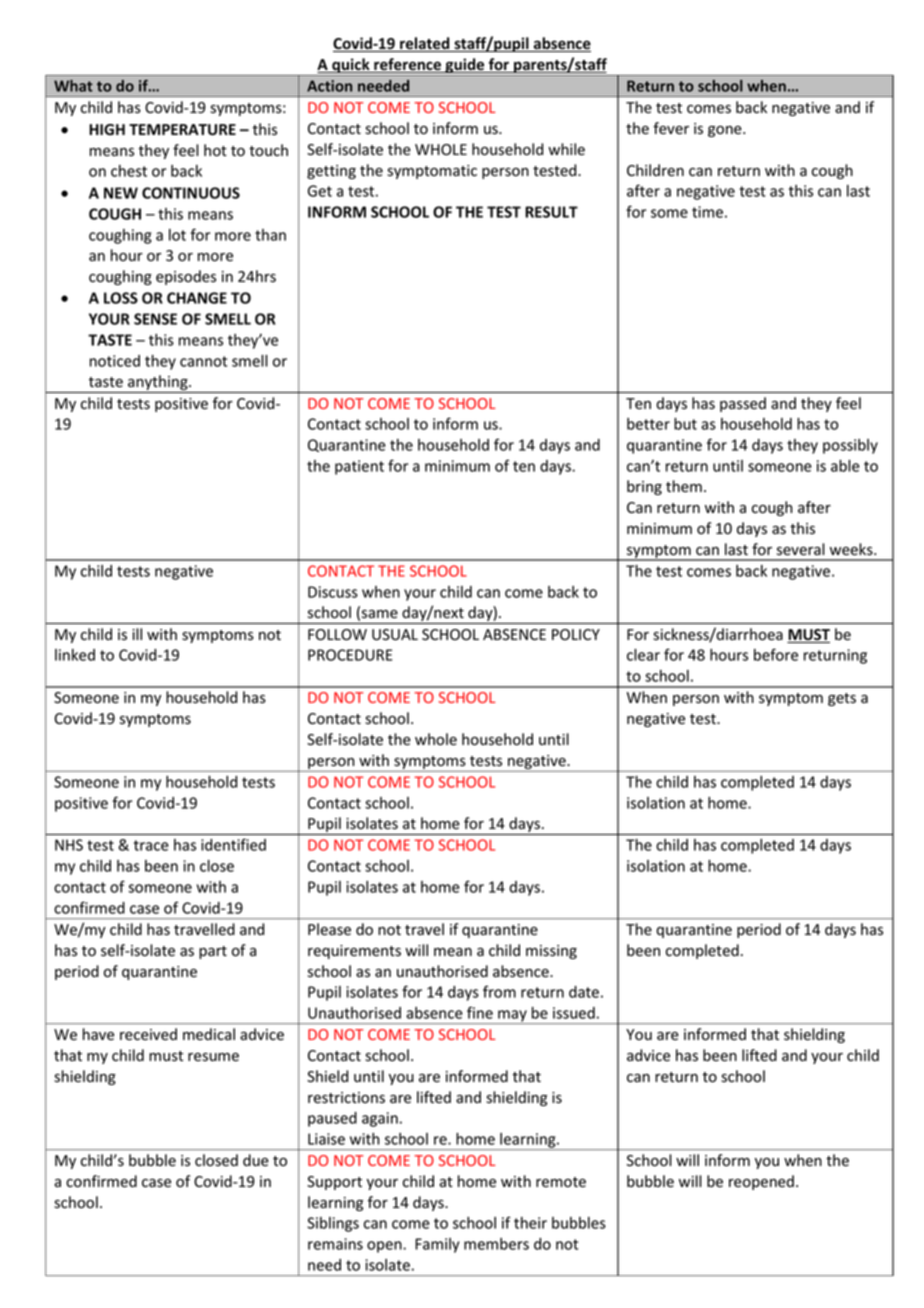 This screenshot has width=924, height=1308. What do you see at coordinates (584, 992) in the screenshot?
I see `date` at bounding box center [584, 992].
